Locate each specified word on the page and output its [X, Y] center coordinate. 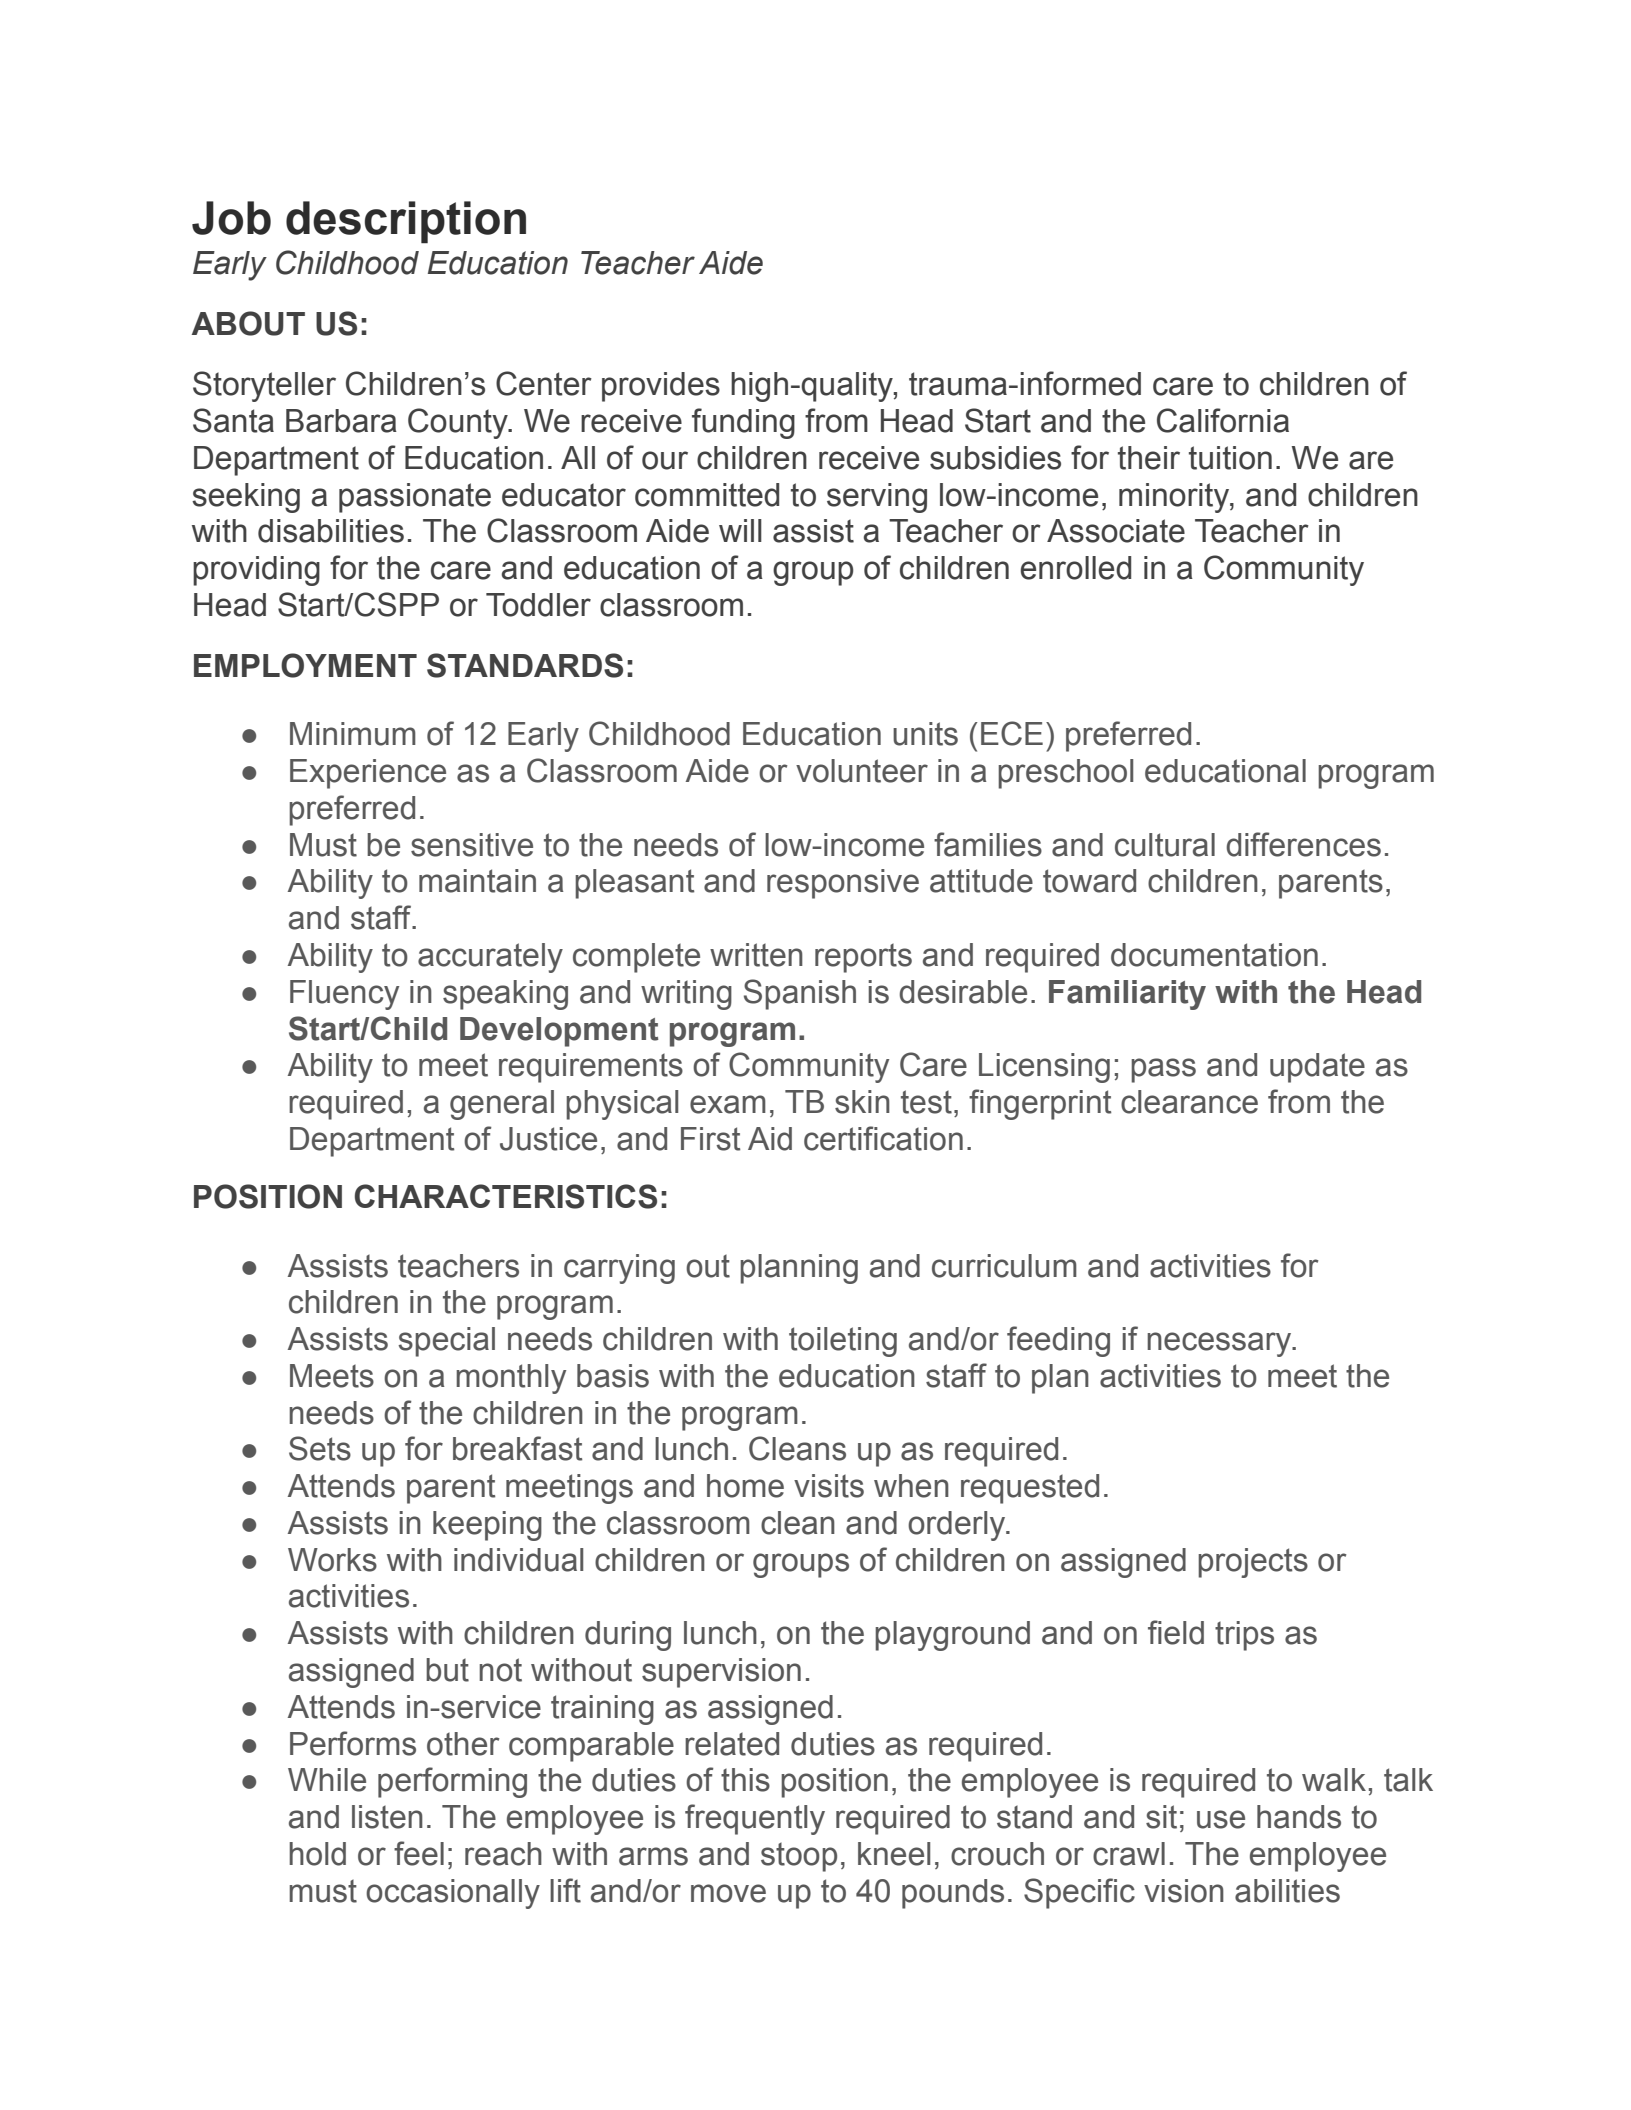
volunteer [862, 771]
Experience [368, 774]
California [1223, 420]
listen [387, 1817]
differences [1303, 844]
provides [661, 387]
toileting [843, 1342]
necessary [1220, 1344]
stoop [799, 1857]
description [406, 222]
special [446, 1342]
